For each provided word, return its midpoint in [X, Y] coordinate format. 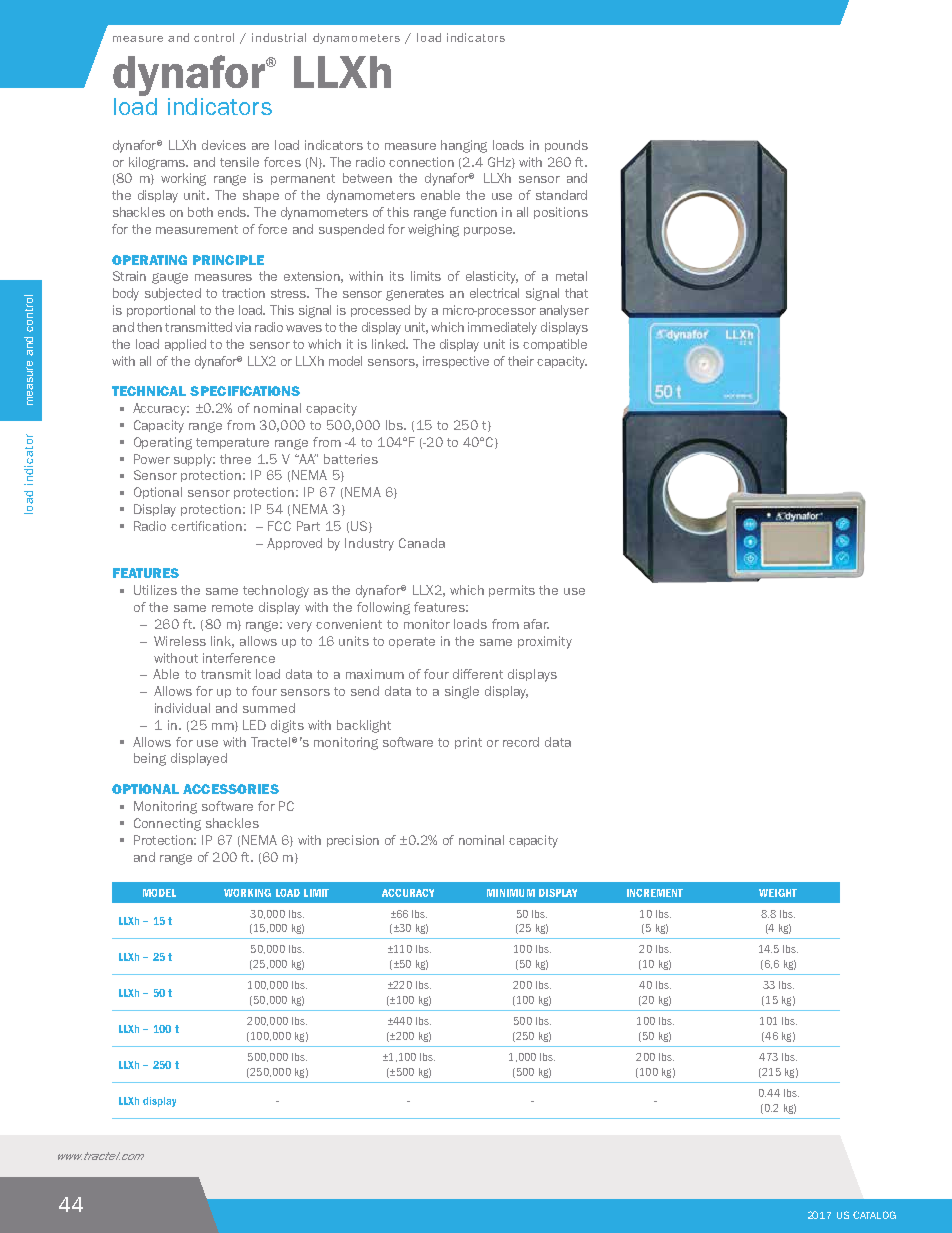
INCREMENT [655, 893]
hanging [464, 146]
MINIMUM [511, 893]
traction [243, 293]
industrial [279, 37]
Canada [422, 543]
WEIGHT [778, 893]
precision [353, 841]
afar [536, 624]
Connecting [167, 824]
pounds [566, 146]
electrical [494, 293]
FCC [279, 526]
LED [254, 725]
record [521, 742]
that [576, 293]
